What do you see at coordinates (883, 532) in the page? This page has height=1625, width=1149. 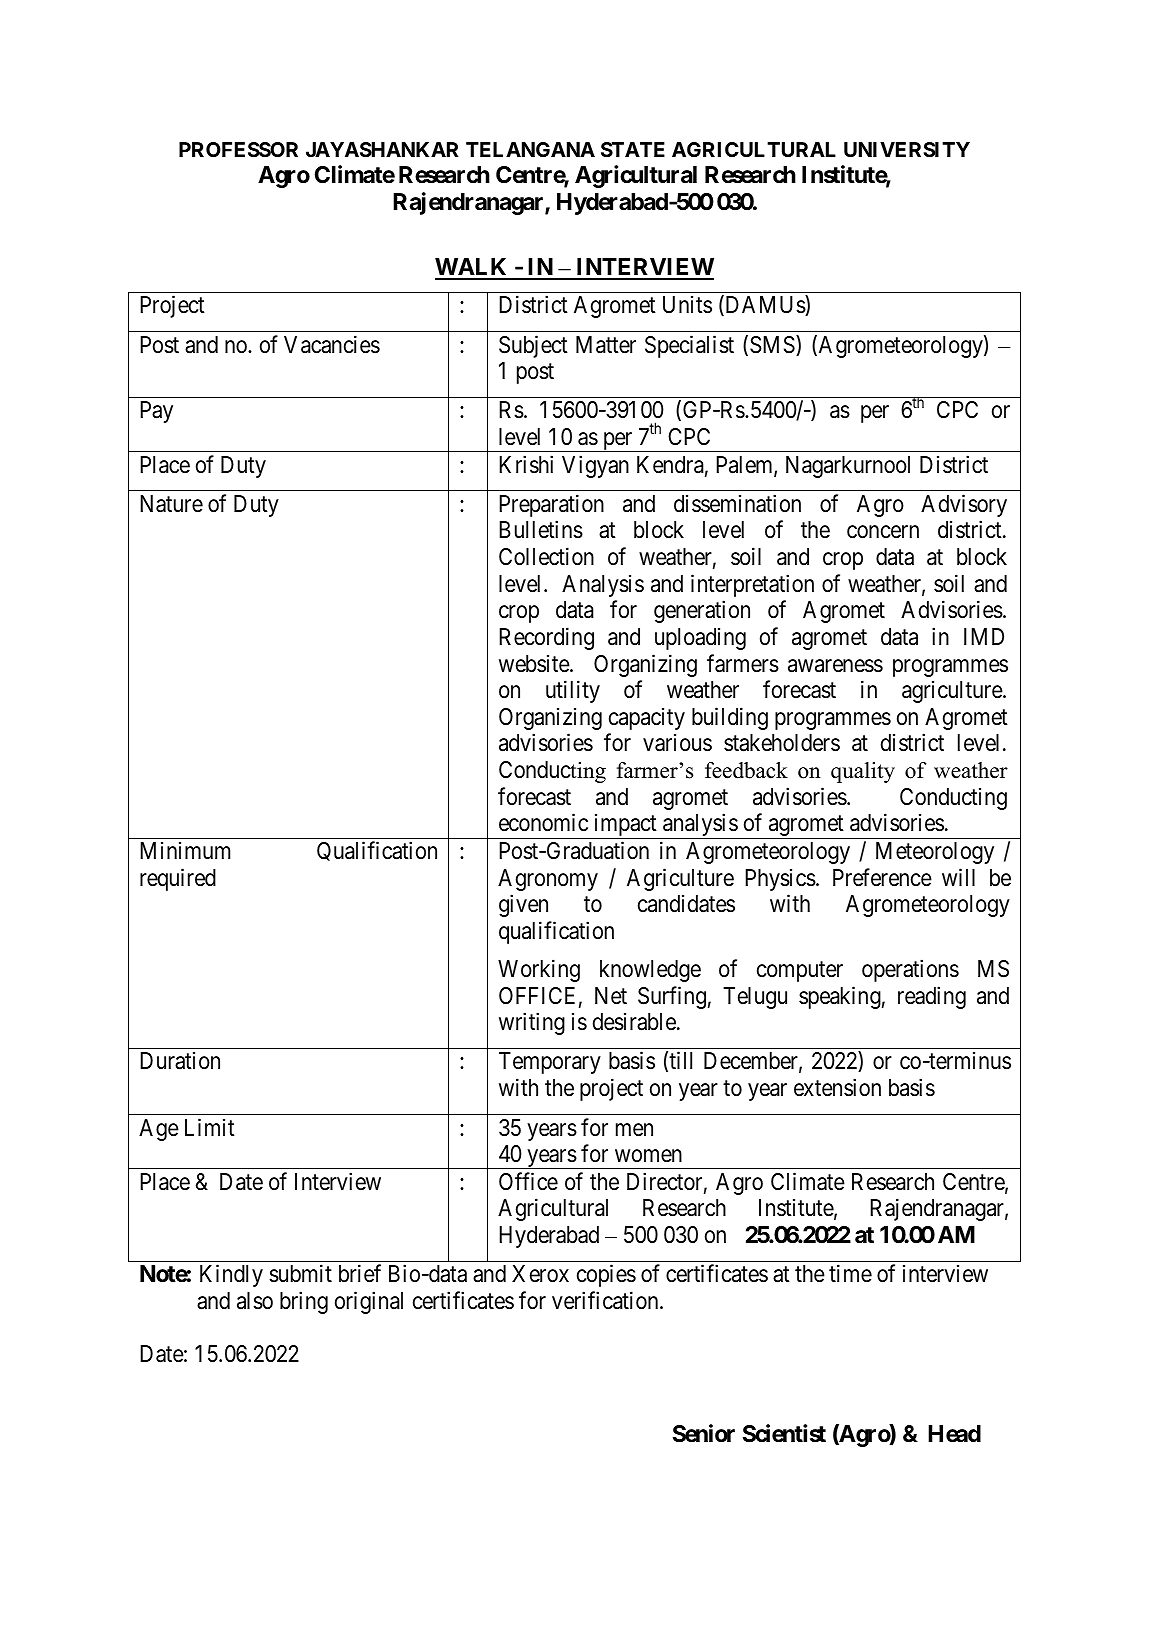 I see `concern` at bounding box center [883, 532].
